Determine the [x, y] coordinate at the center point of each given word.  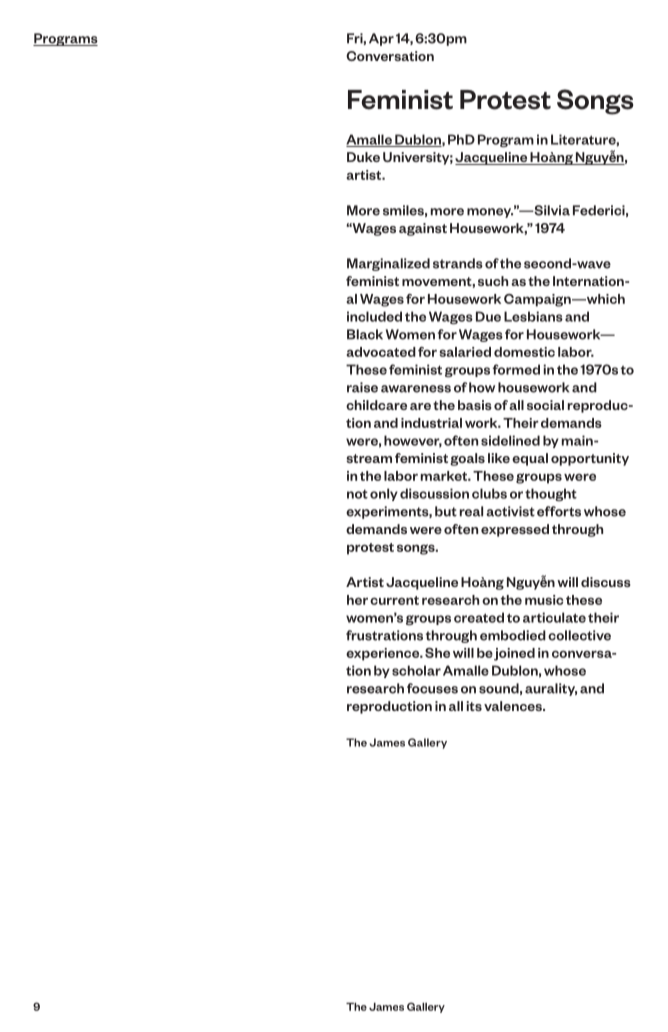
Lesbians [533, 316]
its [474, 706]
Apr [381, 39]
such [493, 281]
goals [467, 459]
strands [458, 263]
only [384, 494]
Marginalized [388, 264]
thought [551, 494]
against [423, 229]
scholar [416, 670]
